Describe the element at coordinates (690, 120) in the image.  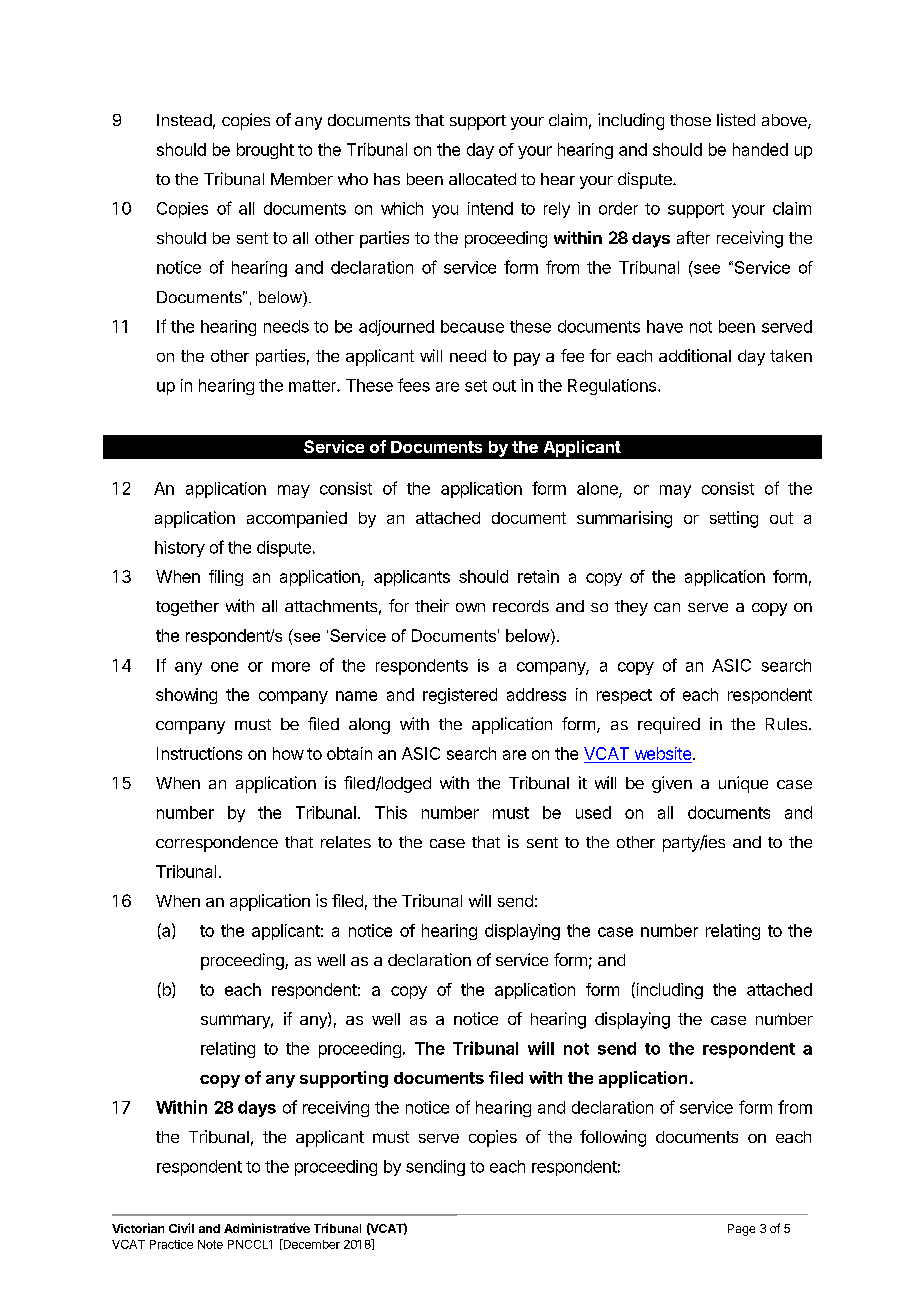
I see `those` at that location.
